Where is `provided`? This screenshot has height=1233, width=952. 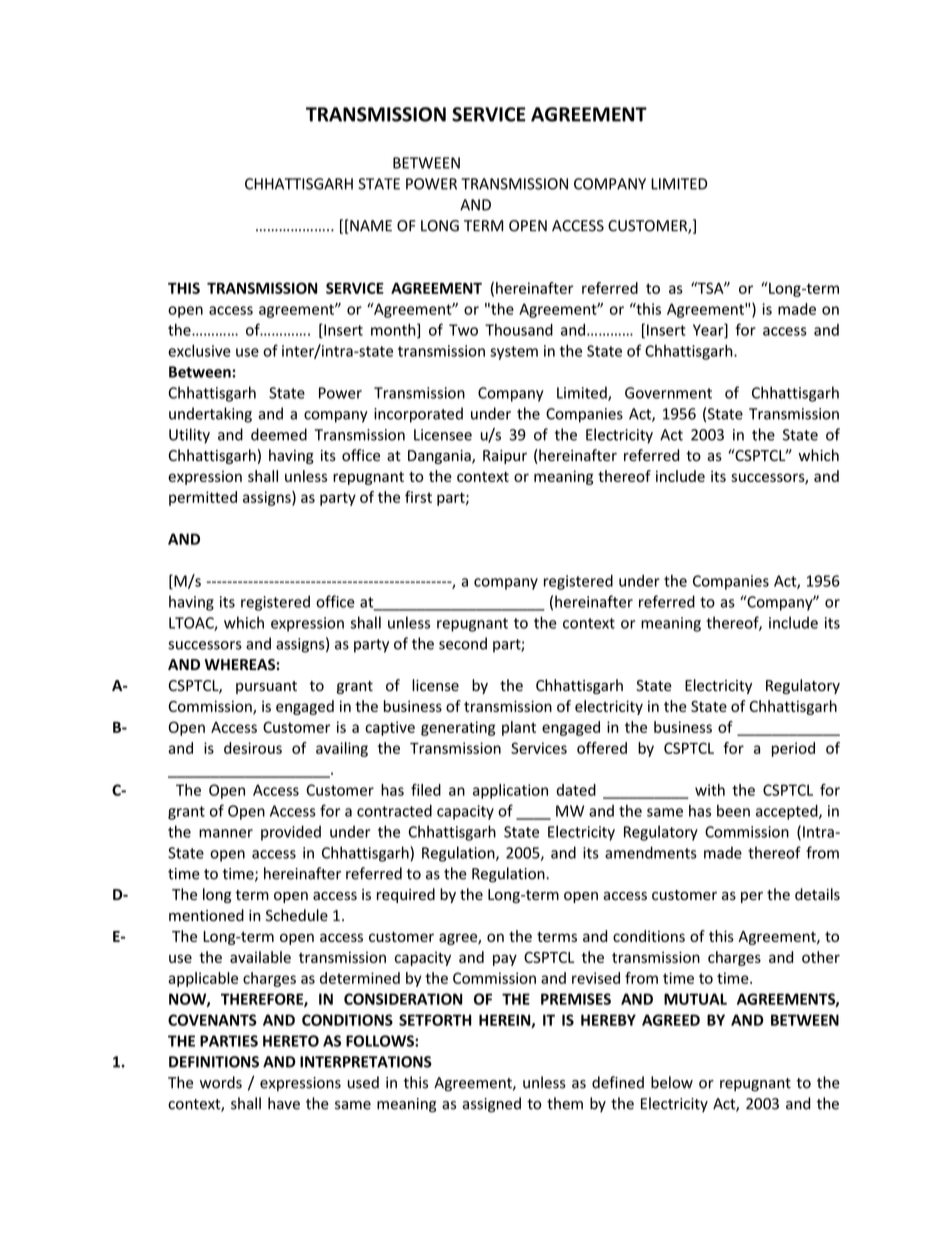 provided is located at coordinates (291, 833).
